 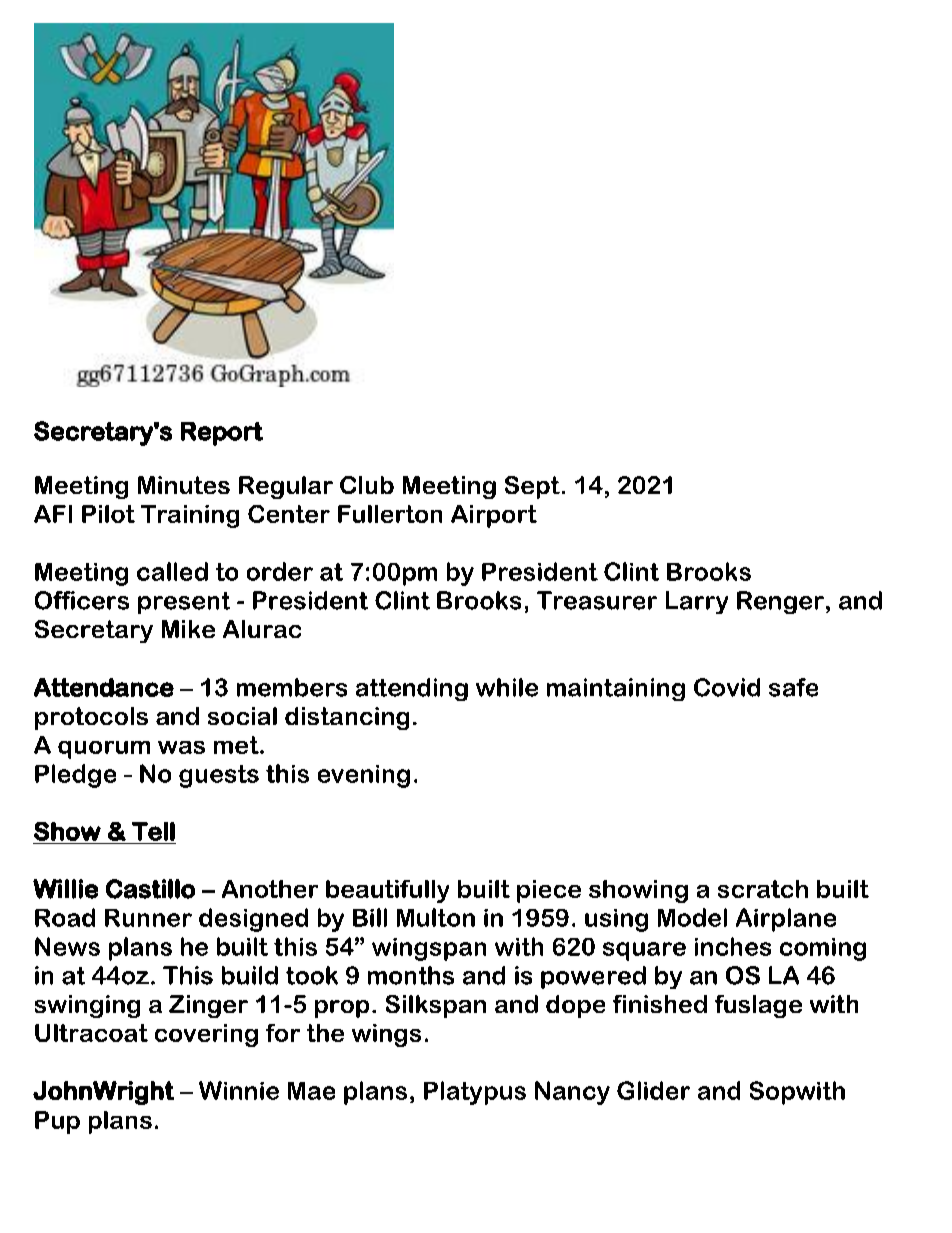 I want to click on evening, so click(x=364, y=776).
